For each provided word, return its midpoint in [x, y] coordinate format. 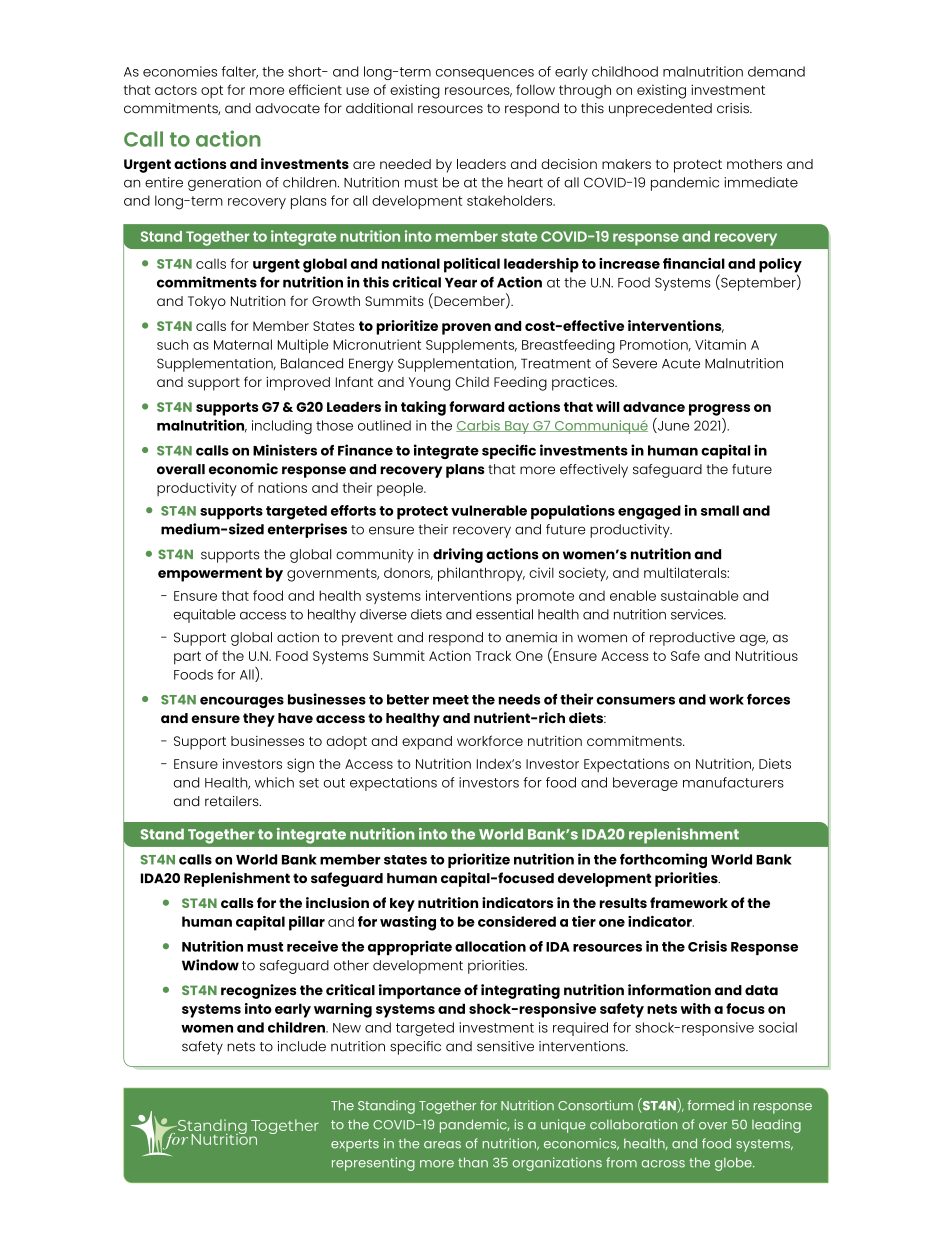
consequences [485, 74]
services [698, 614]
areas [442, 1145]
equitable [205, 616]
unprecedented [660, 110]
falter [240, 72]
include [302, 1046]
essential [504, 614]
